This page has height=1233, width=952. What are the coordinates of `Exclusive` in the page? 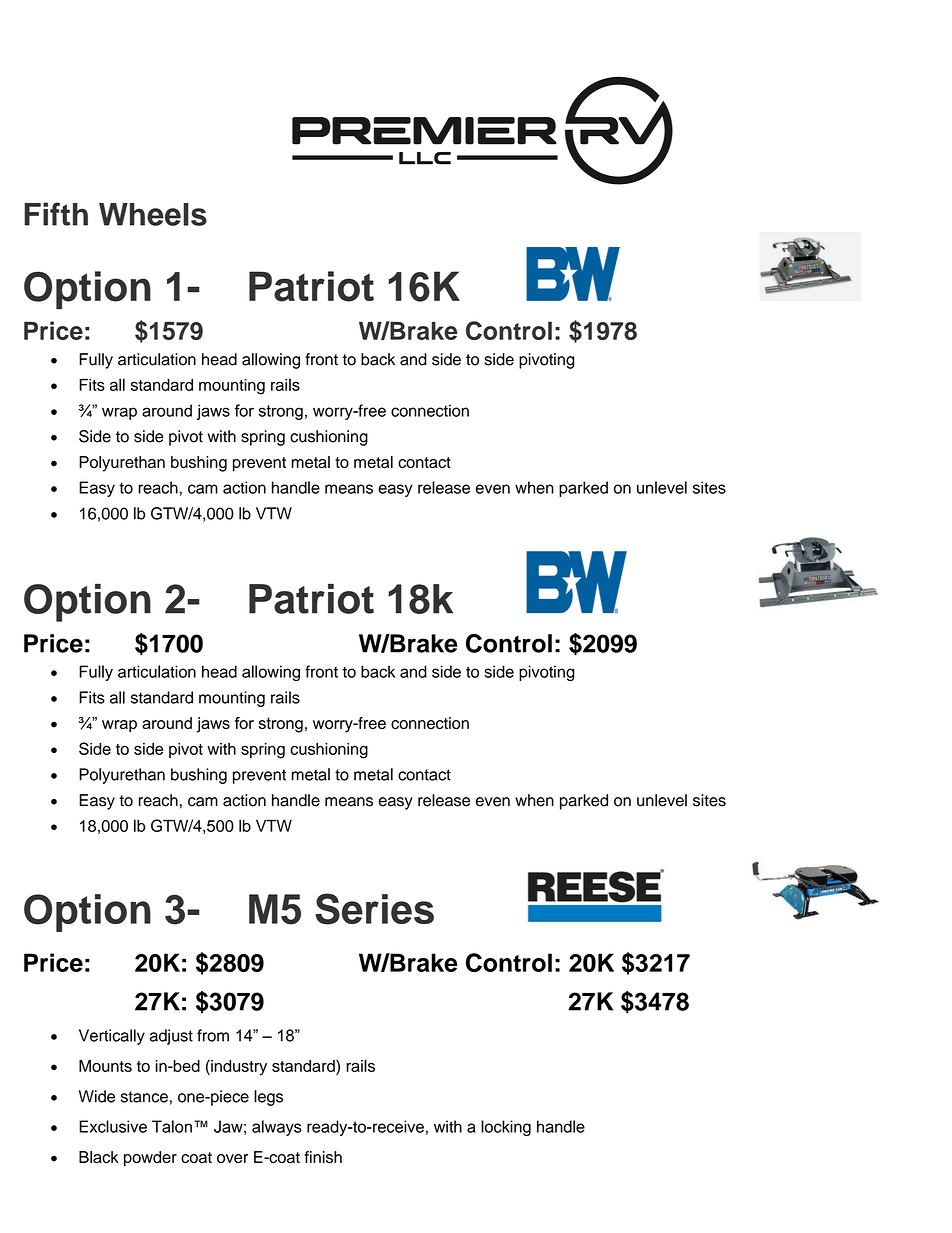 It's located at (113, 1126).
